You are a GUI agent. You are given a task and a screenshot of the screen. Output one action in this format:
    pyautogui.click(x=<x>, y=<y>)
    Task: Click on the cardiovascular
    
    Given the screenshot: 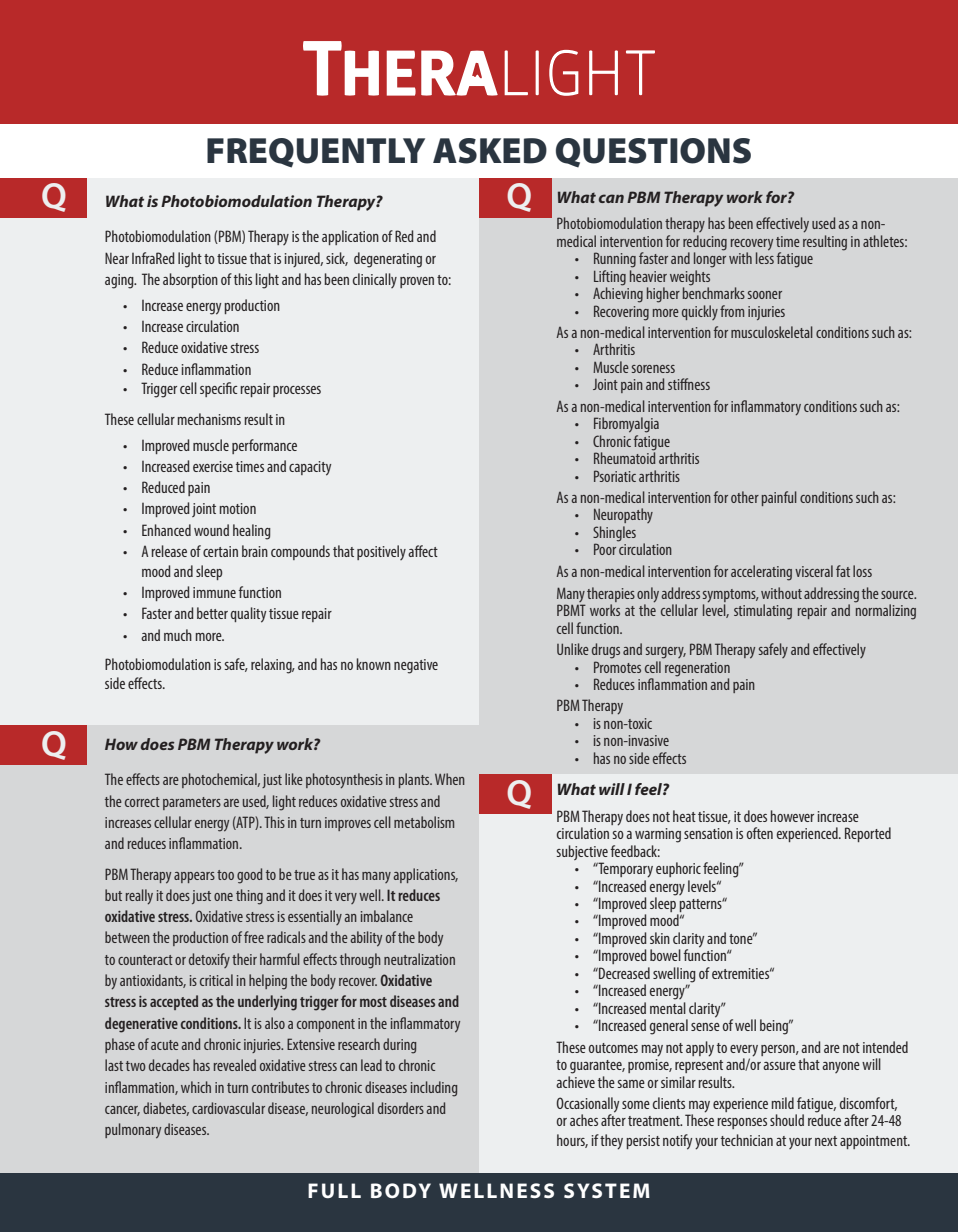 What is the action you would take?
    pyautogui.click(x=228, y=1108)
